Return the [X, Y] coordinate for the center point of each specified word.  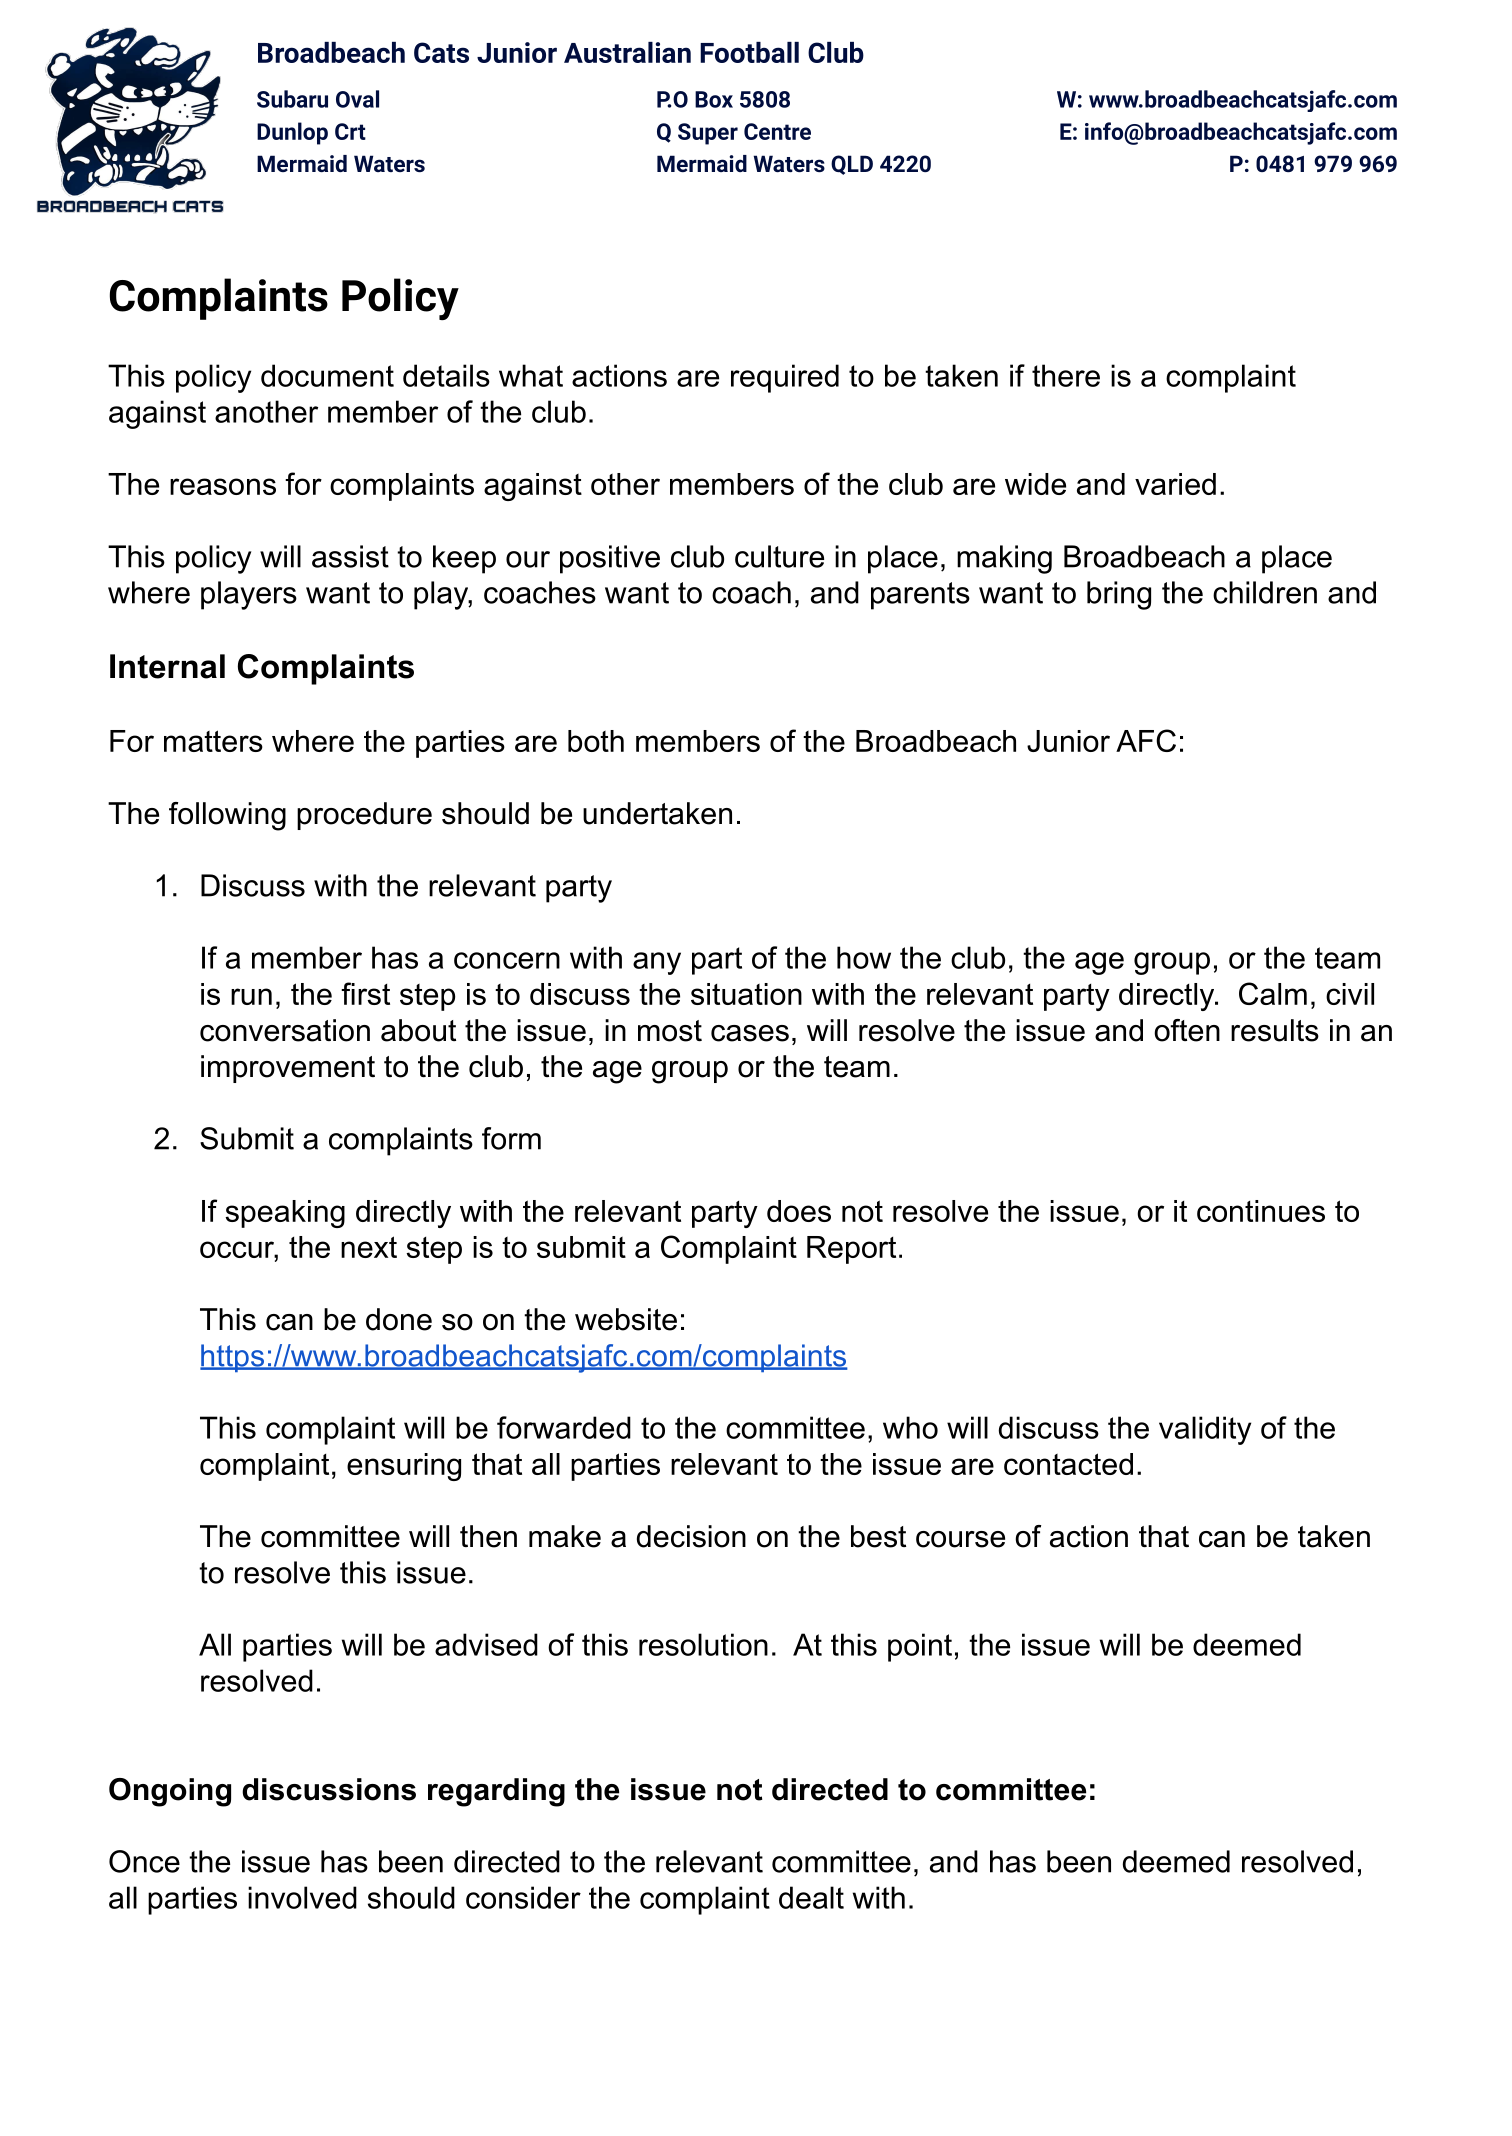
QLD [852, 165]
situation [746, 994]
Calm [1273, 993]
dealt [811, 1897]
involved [302, 1897]
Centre [777, 131]
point [920, 1647]
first [365, 993]
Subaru [292, 99]
